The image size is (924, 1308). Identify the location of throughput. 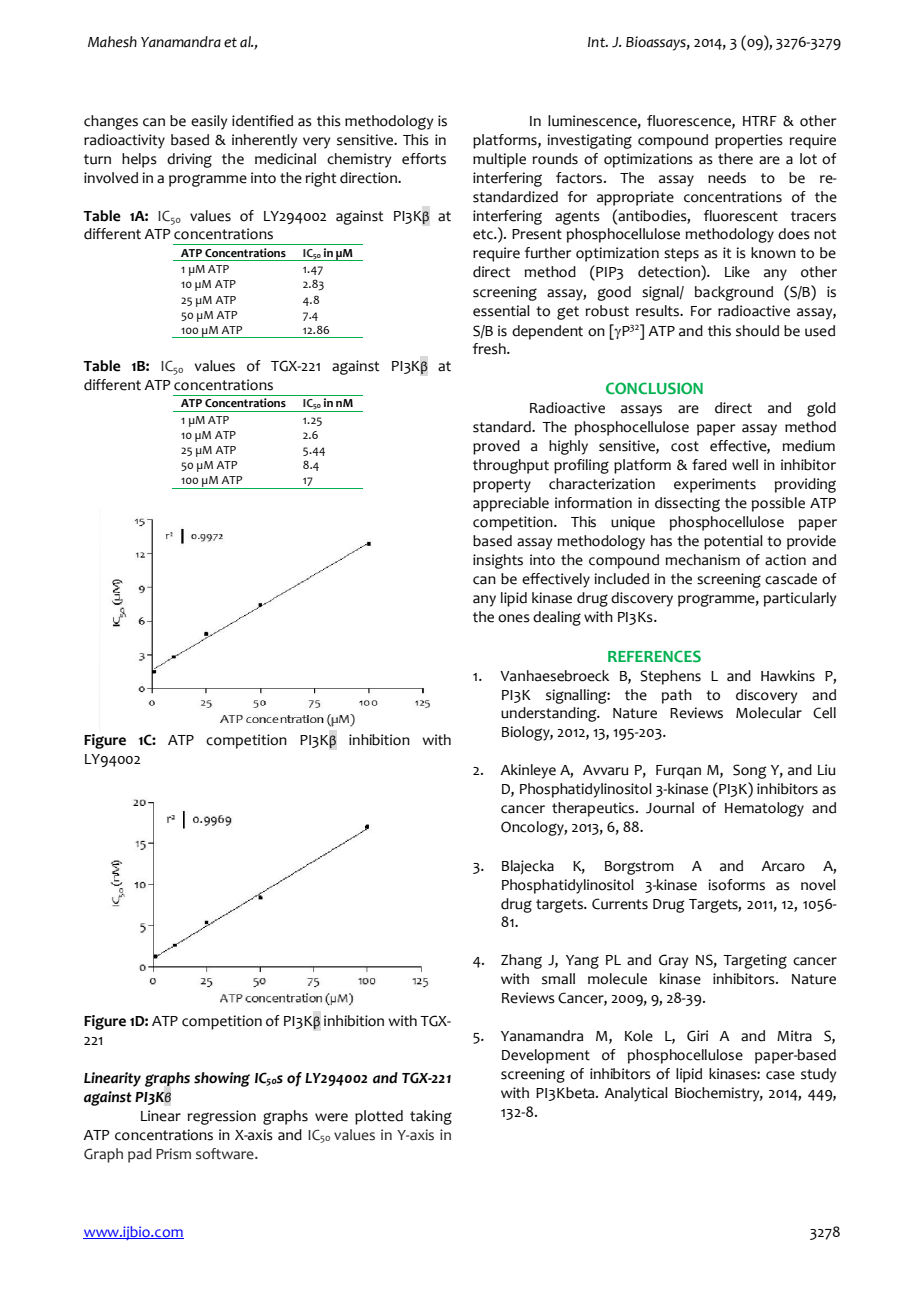
(511, 466).
